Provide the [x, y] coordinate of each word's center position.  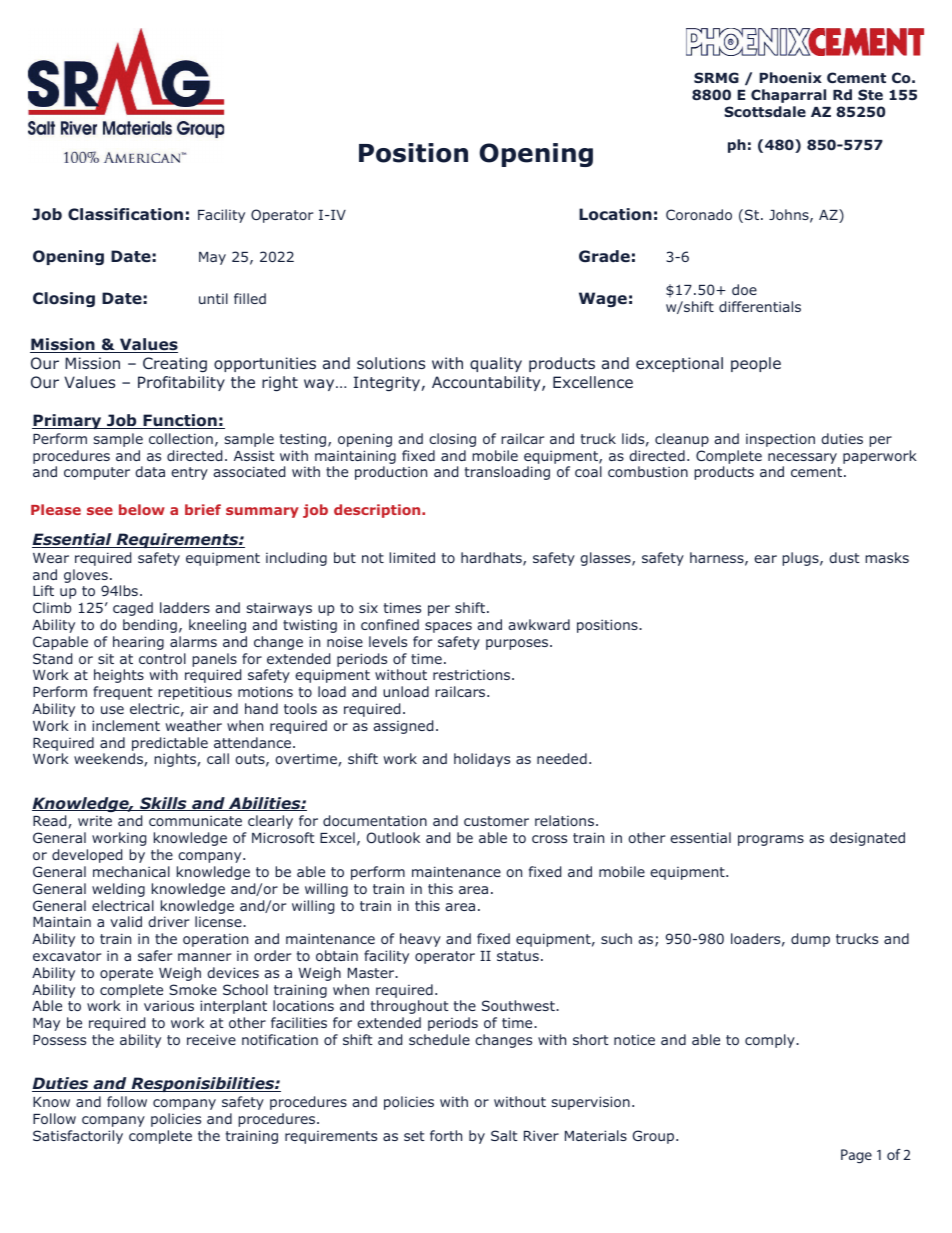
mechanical [131, 871]
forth [446, 1135]
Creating [175, 364]
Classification [125, 214]
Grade [604, 256]
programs [771, 840]
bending [150, 626]
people [756, 364]
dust [844, 557]
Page [856, 1156]
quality [496, 364]
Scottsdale [765, 111]
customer [496, 821]
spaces [448, 627]
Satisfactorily [78, 1137]
